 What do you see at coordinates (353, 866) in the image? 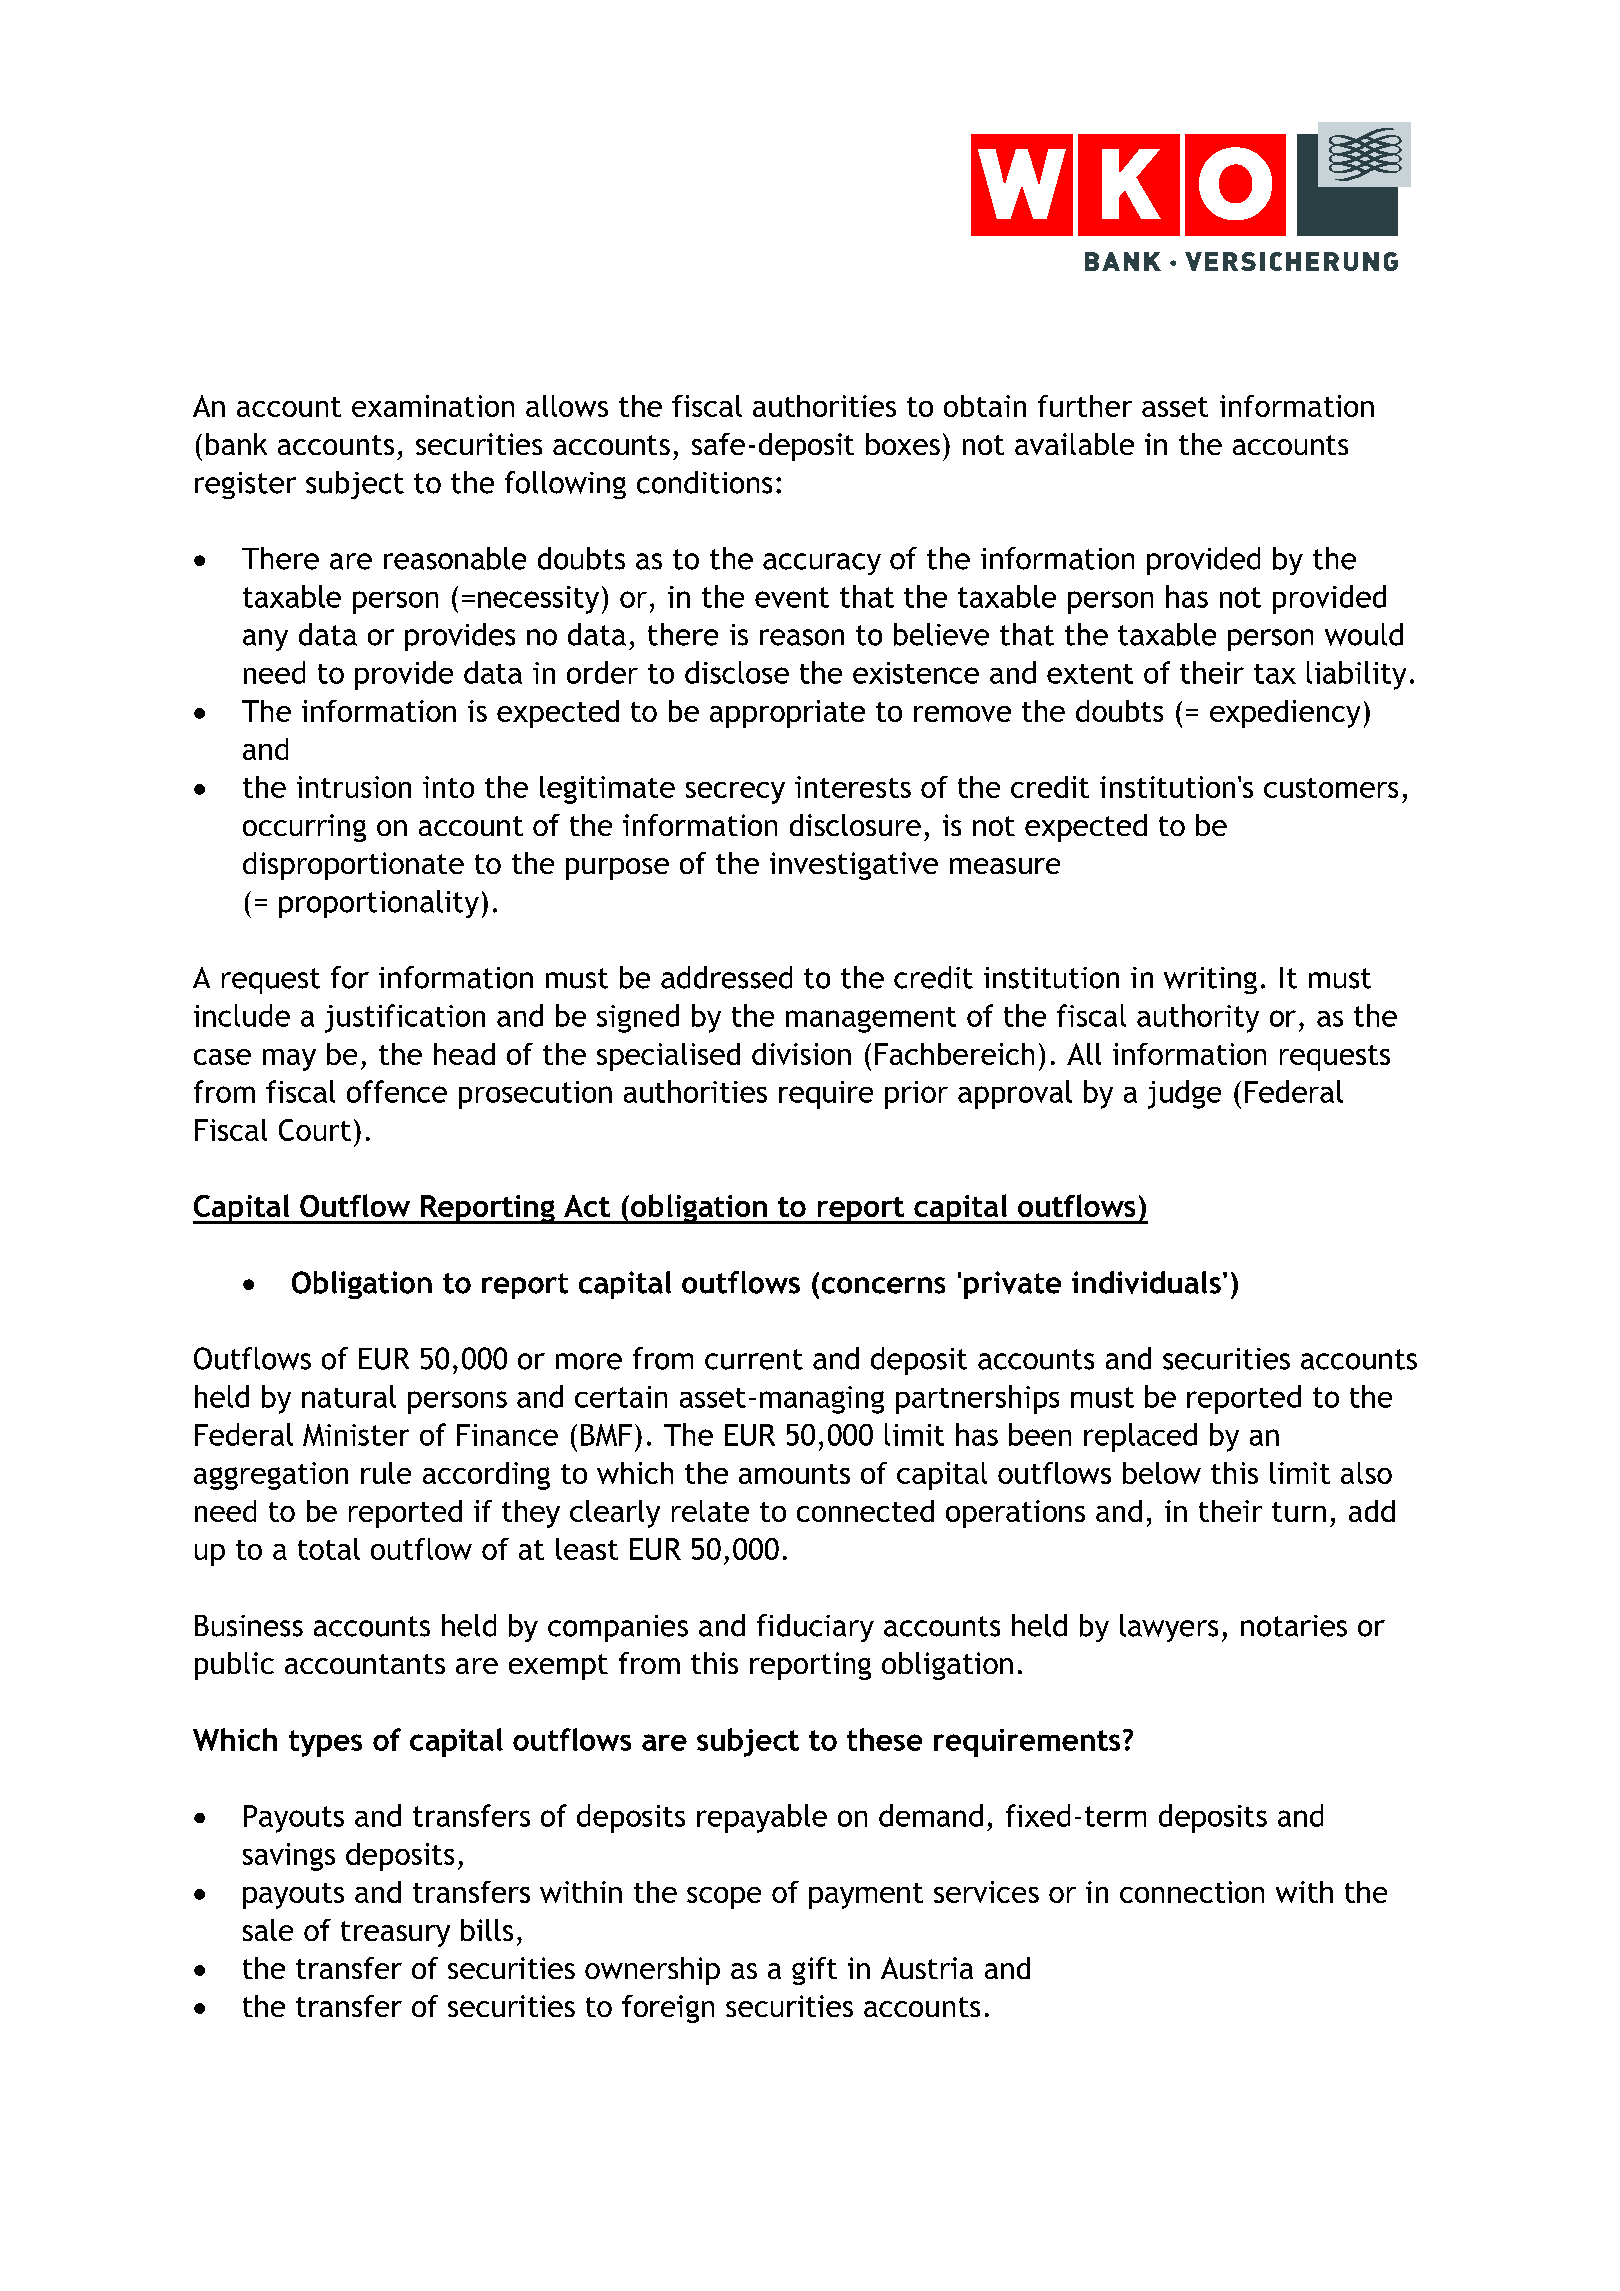
I see `disproportionate` at bounding box center [353, 866].
